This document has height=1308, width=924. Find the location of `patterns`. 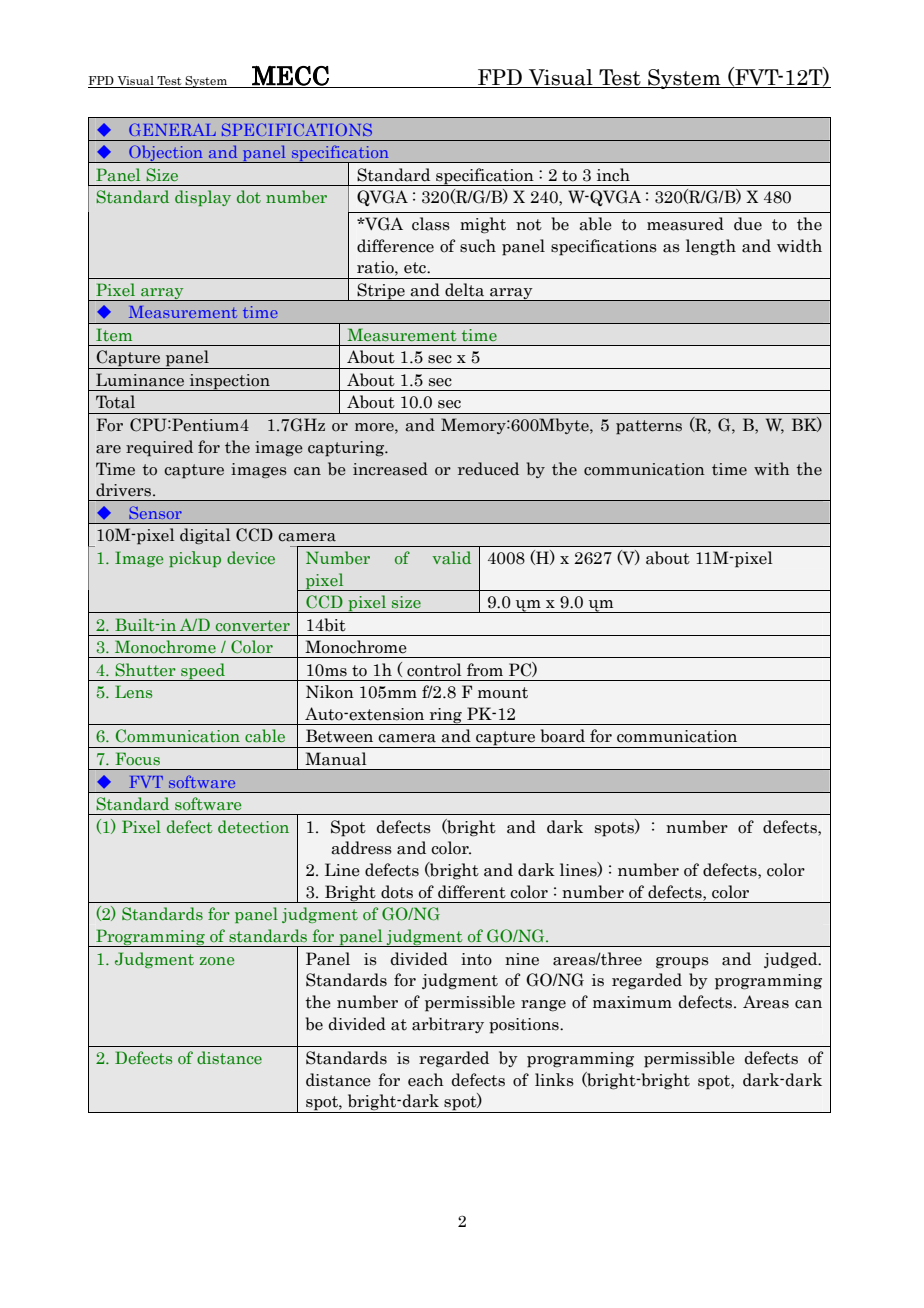

patterns is located at coordinates (649, 427).
